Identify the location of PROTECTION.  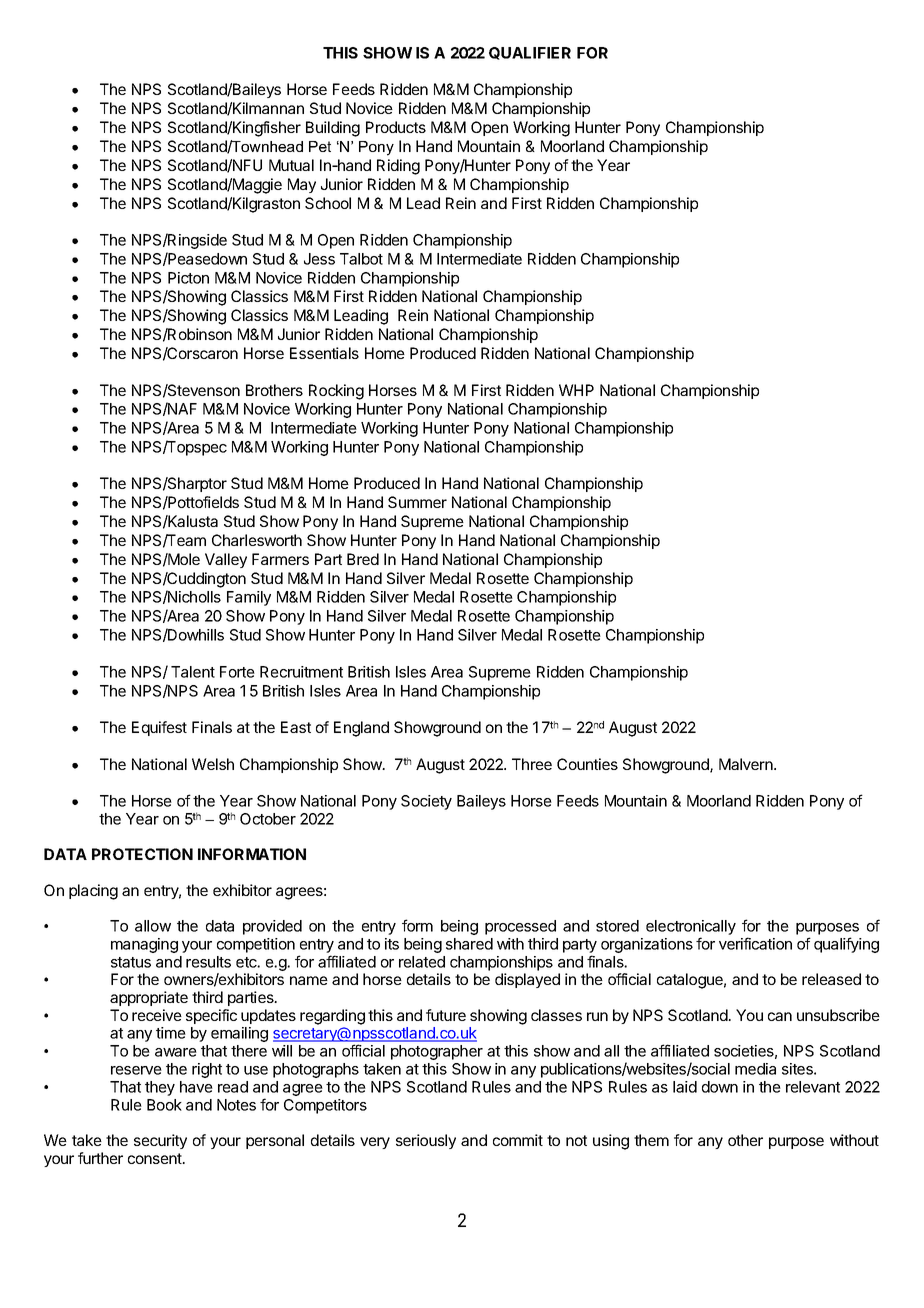
(142, 854).
